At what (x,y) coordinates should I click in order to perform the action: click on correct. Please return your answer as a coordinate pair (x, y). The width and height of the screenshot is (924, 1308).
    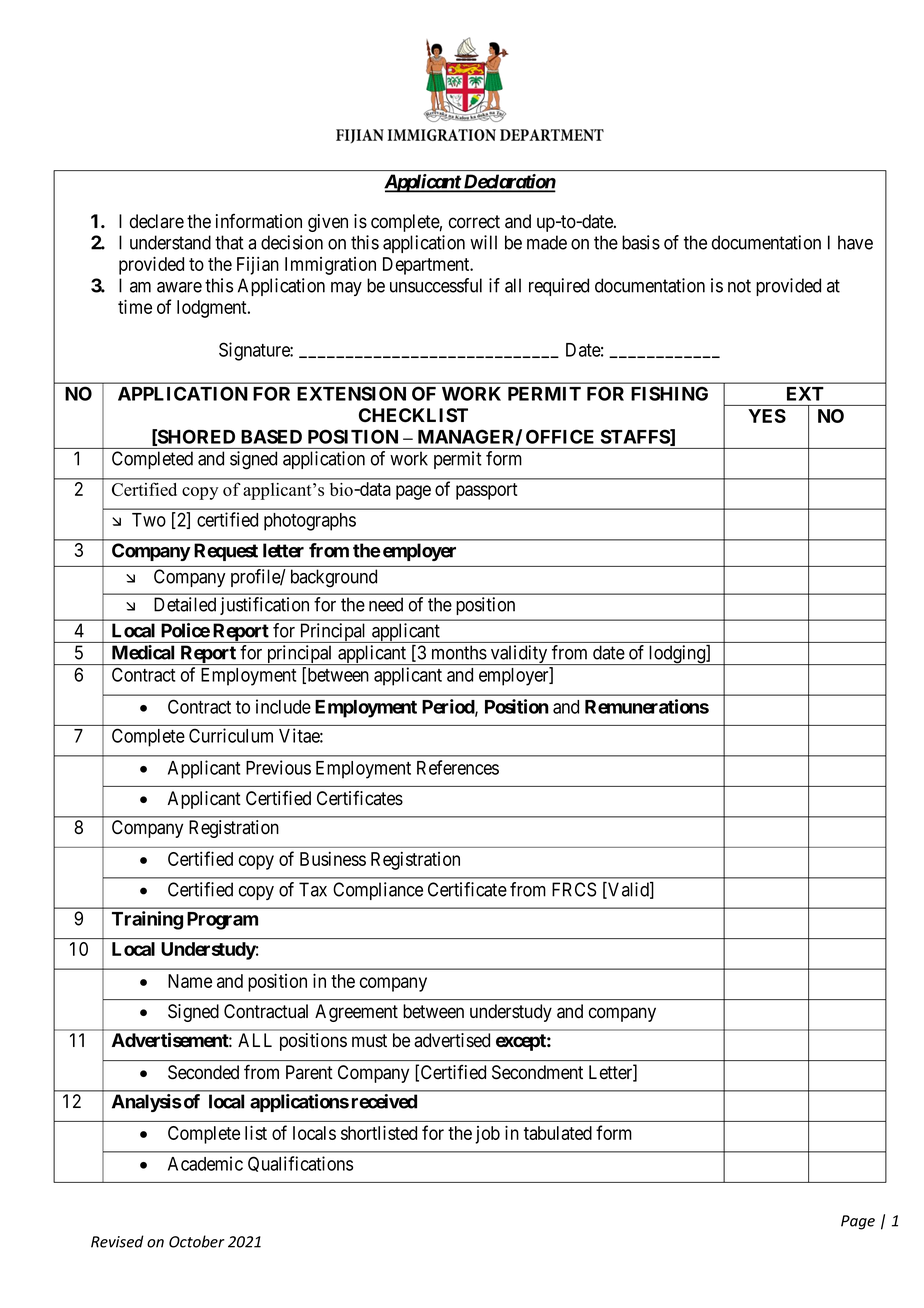
    Looking at the image, I should click on (474, 222).
